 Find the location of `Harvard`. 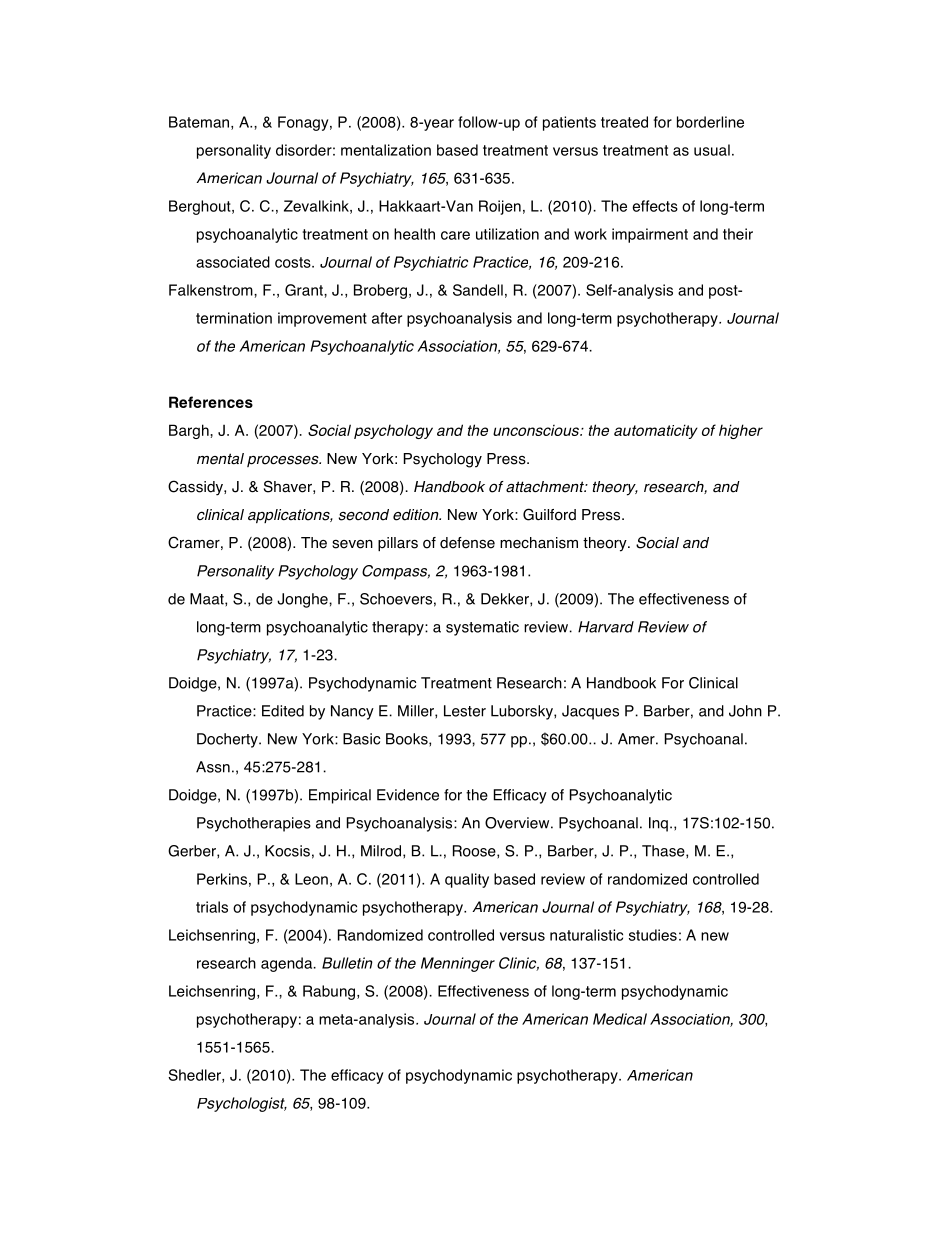

Harvard is located at coordinates (606, 627).
